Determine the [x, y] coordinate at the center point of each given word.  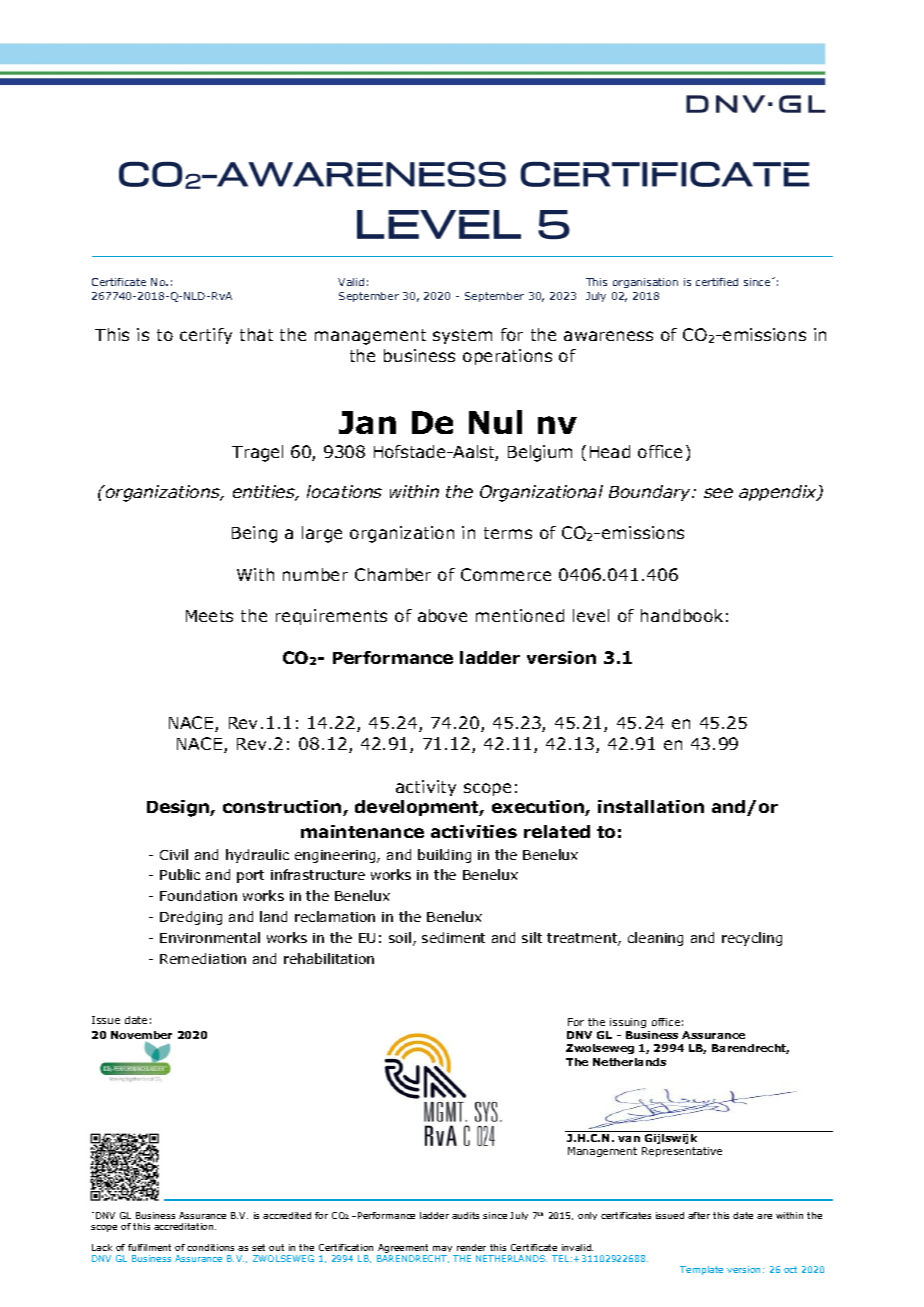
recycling [752, 939]
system [462, 336]
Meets [209, 616]
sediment [453, 937]
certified [717, 282]
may [443, 1251]
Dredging [191, 918]
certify [206, 336]
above [442, 615]
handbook [682, 615]
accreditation [185, 1226]
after [699, 1215]
